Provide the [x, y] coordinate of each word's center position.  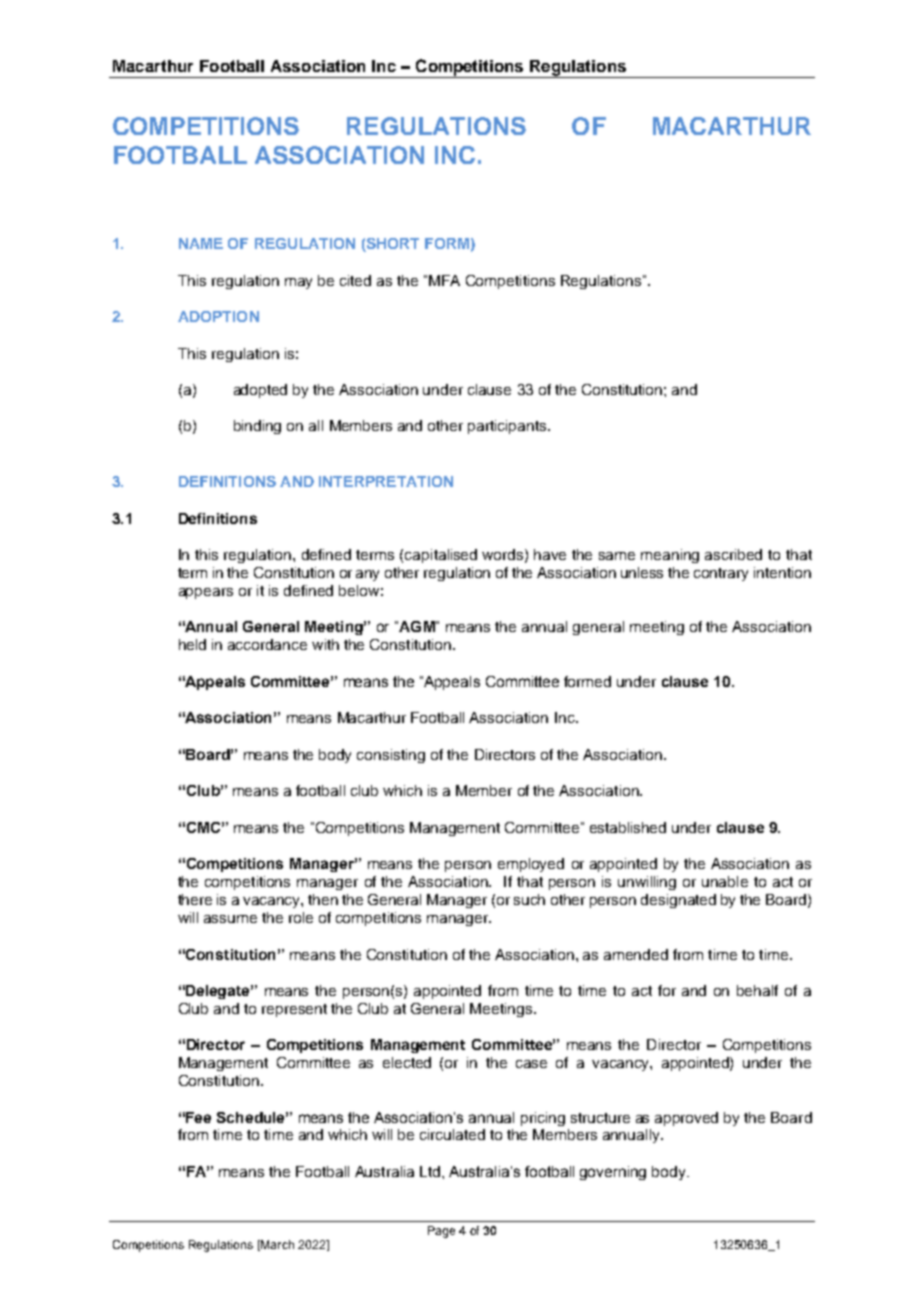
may [298, 283]
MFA [444, 280]
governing [613, 1173]
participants [508, 427]
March [276, 1245]
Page [441, 1232]
